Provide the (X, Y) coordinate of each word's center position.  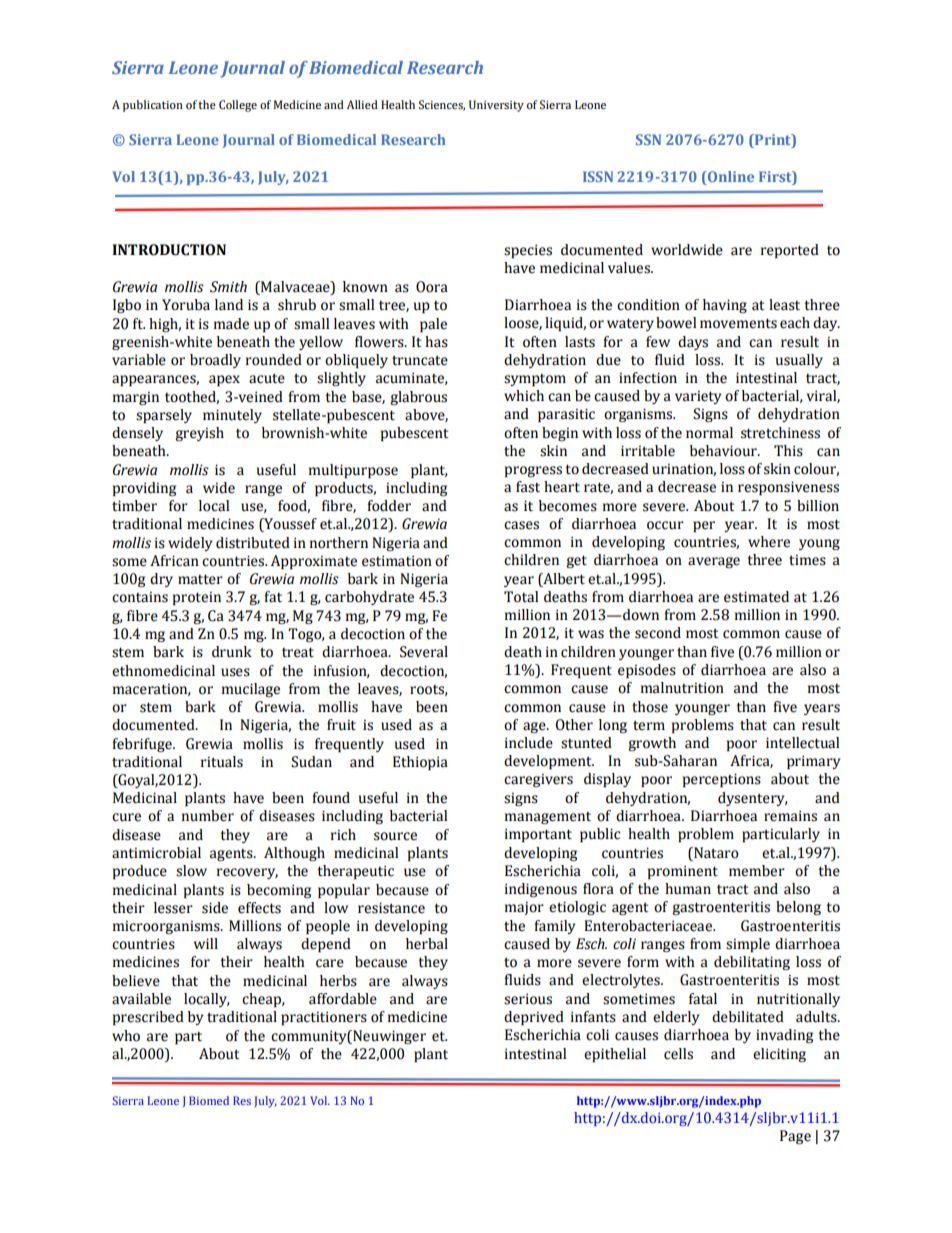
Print (773, 139)
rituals (222, 762)
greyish (199, 434)
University (496, 106)
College (238, 106)
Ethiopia (420, 763)
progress (533, 471)
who (126, 1036)
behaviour (724, 451)
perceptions (722, 780)
